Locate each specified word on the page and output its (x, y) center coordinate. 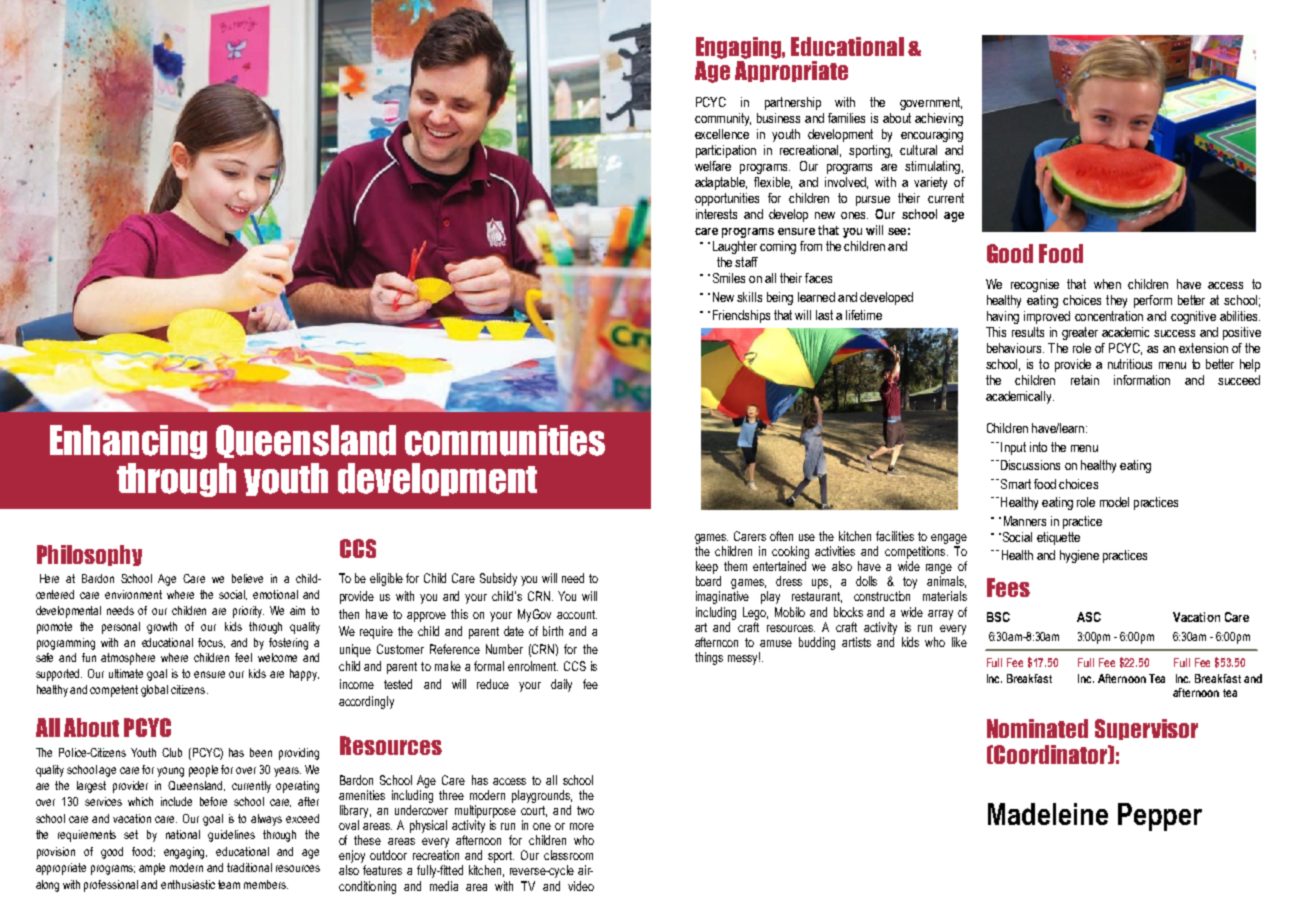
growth (162, 628)
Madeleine (1048, 814)
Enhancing (128, 442)
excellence (722, 134)
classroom (568, 855)
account (577, 614)
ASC (1089, 617)
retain (1085, 380)
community (723, 119)
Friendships (741, 316)
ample (152, 869)
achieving (939, 119)
